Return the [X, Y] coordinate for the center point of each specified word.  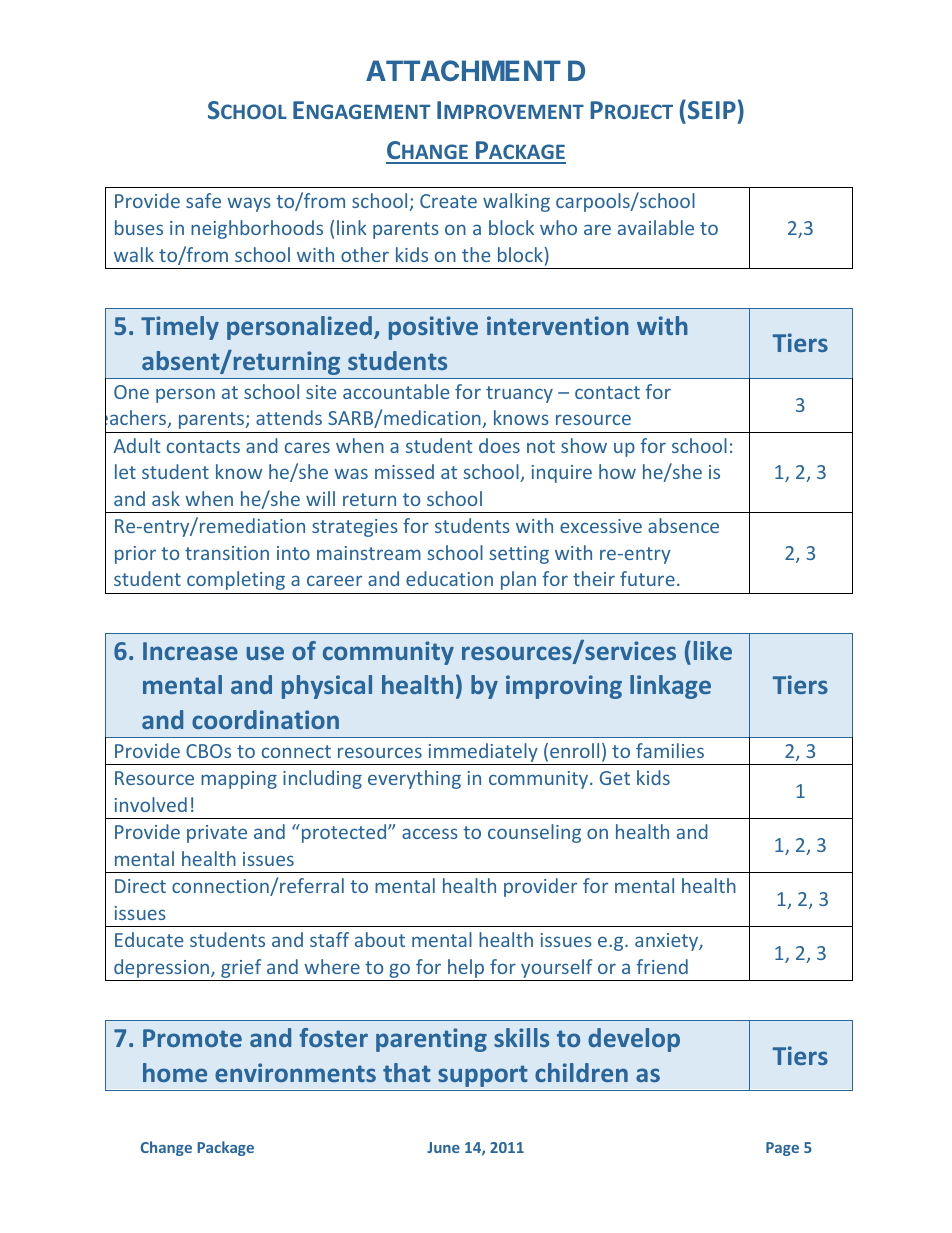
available [656, 227]
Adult [137, 445]
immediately [483, 752]
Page [782, 1149]
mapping [239, 780]
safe [203, 200]
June [443, 1147]
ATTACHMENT [463, 70]
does [499, 445]
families [670, 750]
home [175, 1072]
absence [683, 525]
